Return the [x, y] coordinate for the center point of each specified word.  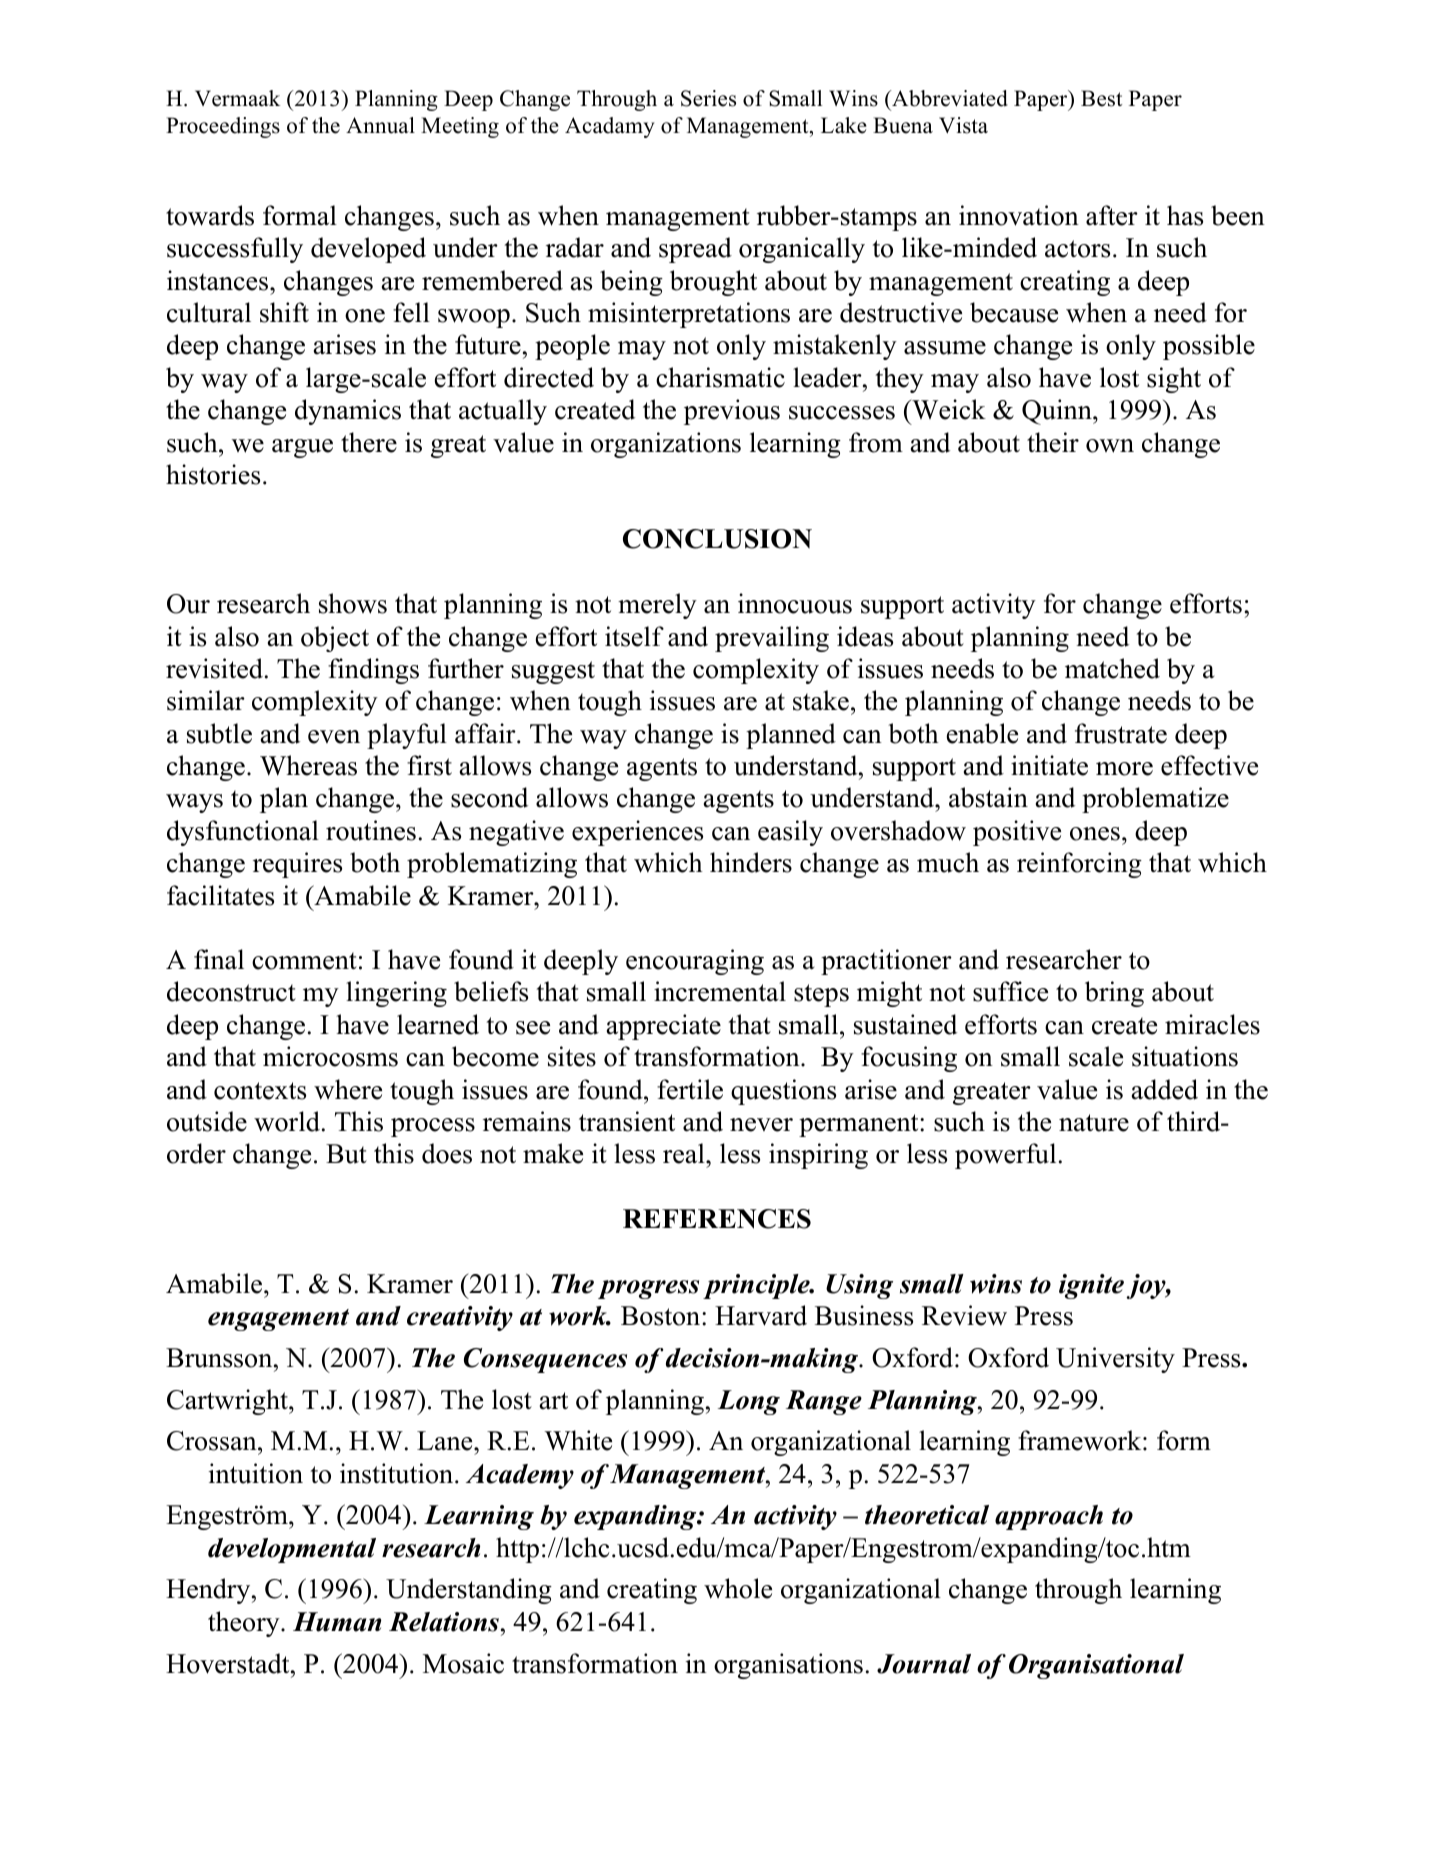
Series [708, 98]
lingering [396, 994]
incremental [720, 991]
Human [337, 1622]
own [1110, 446]
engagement [278, 1320]
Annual [380, 125]
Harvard [761, 1315]
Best [1101, 98]
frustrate [1121, 733]
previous [732, 412]
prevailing [772, 639]
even [334, 737]
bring [1114, 994]
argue [302, 448]
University [1115, 1360]
